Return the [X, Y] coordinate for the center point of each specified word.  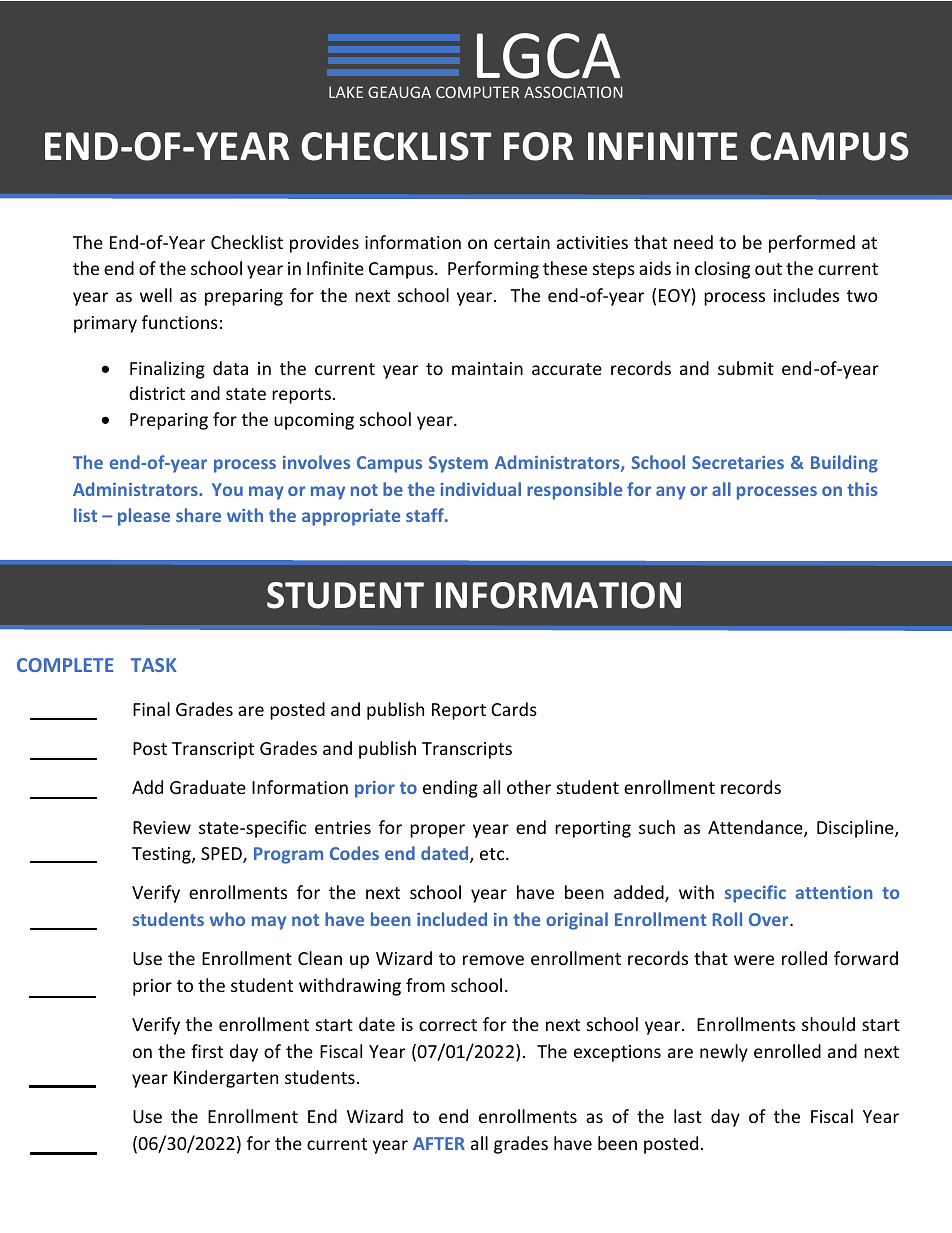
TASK [154, 665]
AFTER [439, 1143]
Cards [514, 709]
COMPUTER [477, 92]
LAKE [346, 92]
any [671, 493]
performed [812, 244]
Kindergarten [226, 1079]
